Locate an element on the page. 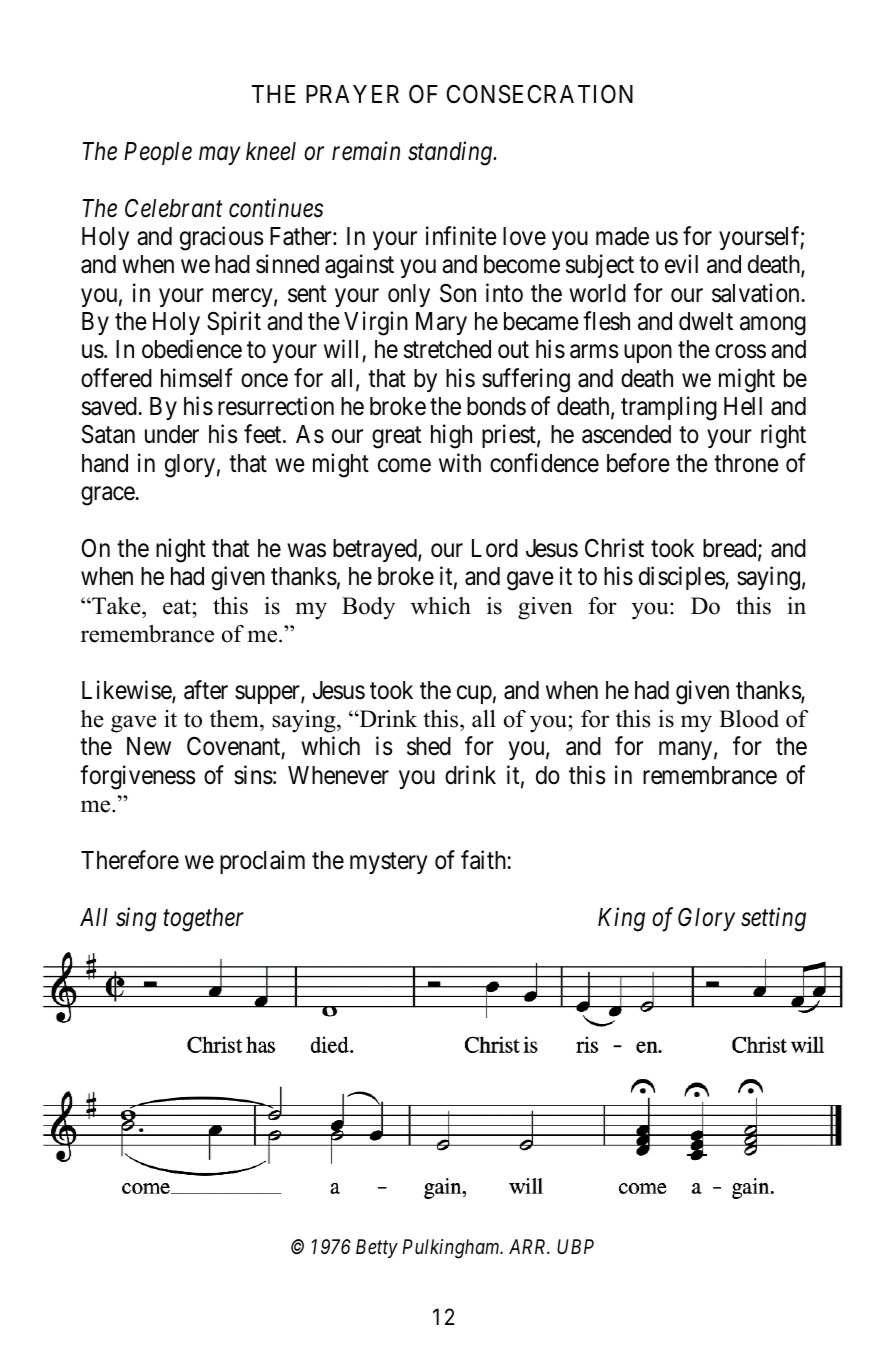 Image resolution: width=887 pixels, height=1372 pixels. standing is located at coordinates (451, 153).
